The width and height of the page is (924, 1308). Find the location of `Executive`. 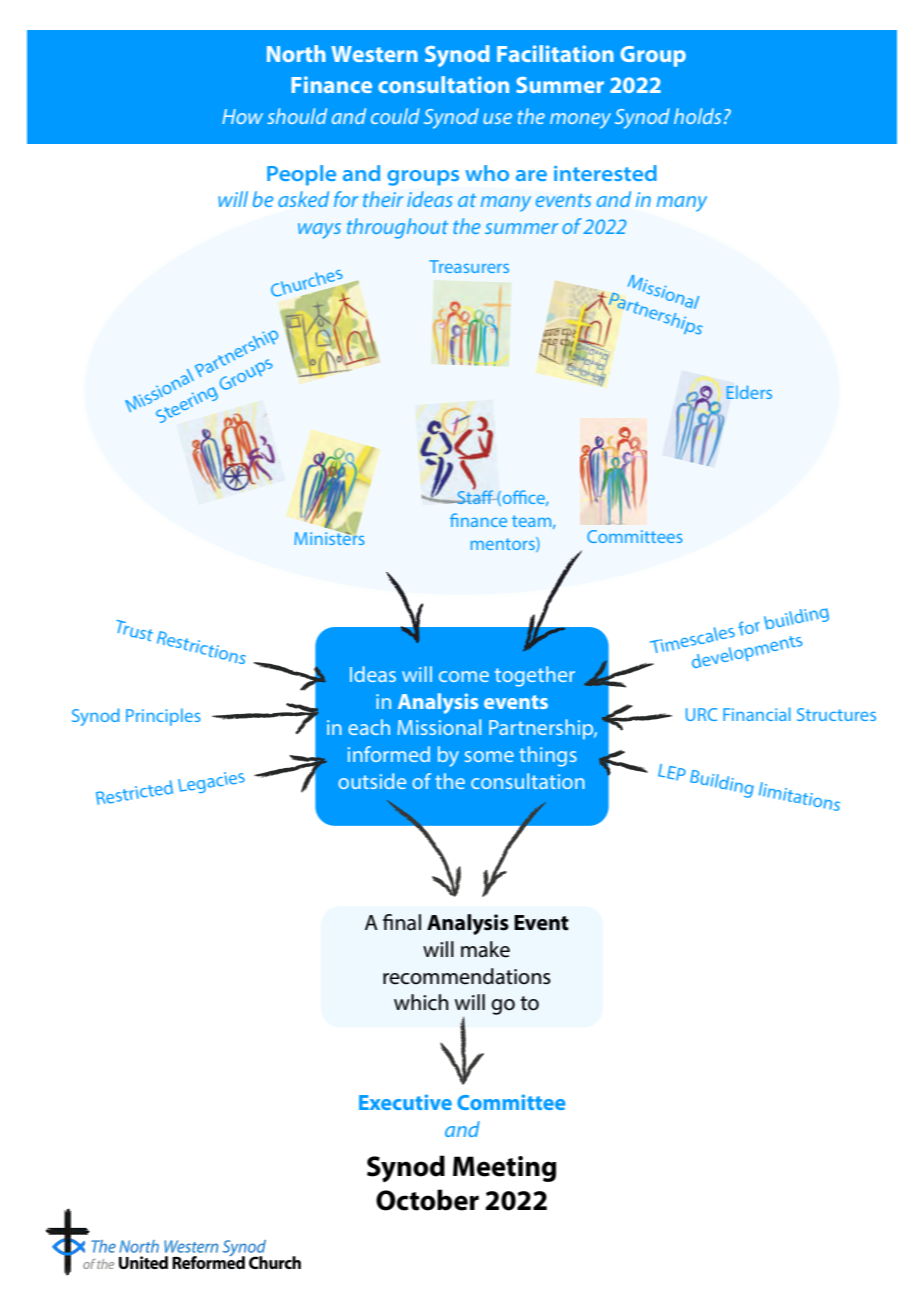

Executive is located at coordinates (405, 1102).
